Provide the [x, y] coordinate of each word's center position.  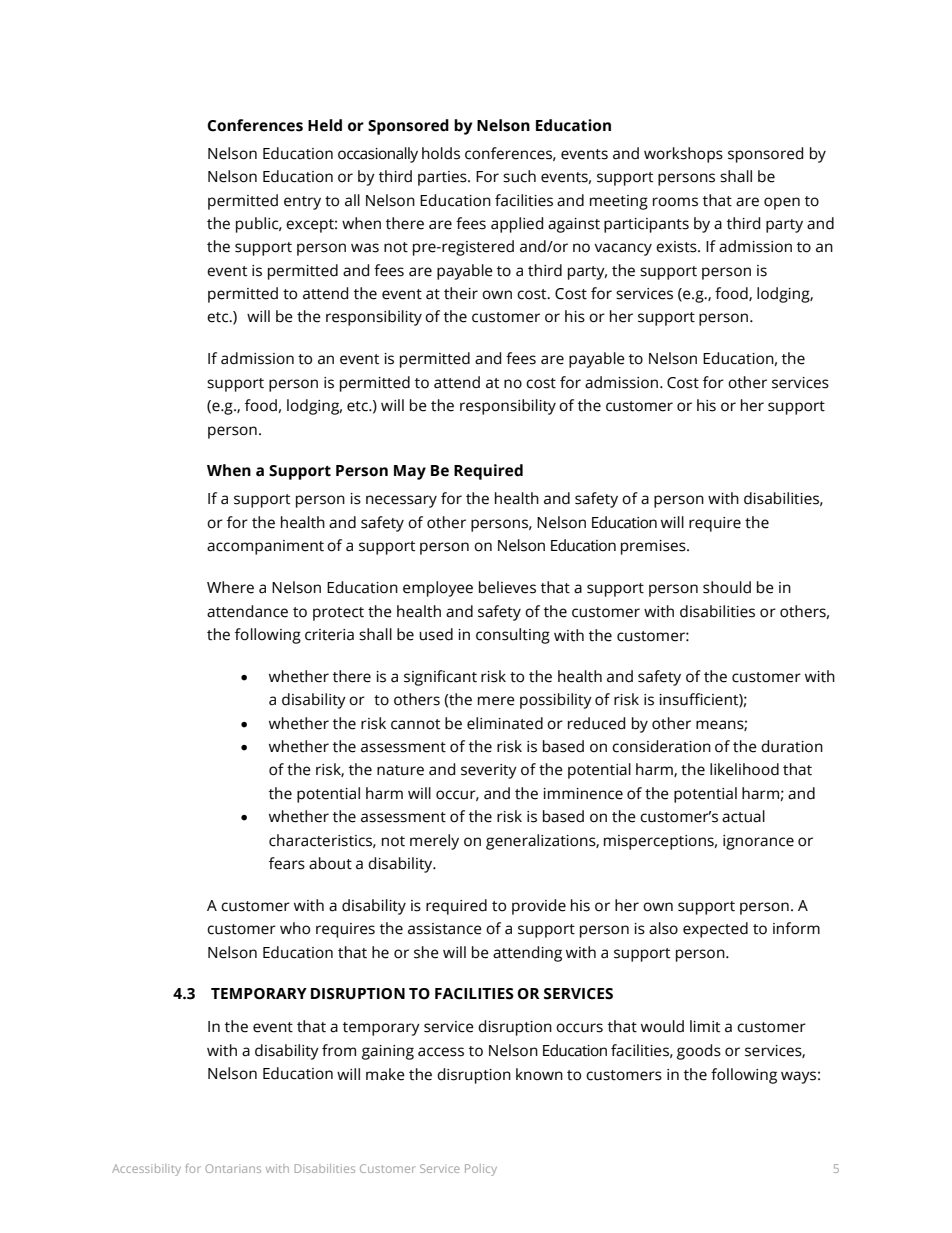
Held [325, 125]
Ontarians [233, 1168]
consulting [513, 636]
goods [699, 1052]
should [727, 587]
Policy [481, 1170]
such [519, 176]
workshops [683, 155]
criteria [329, 635]
